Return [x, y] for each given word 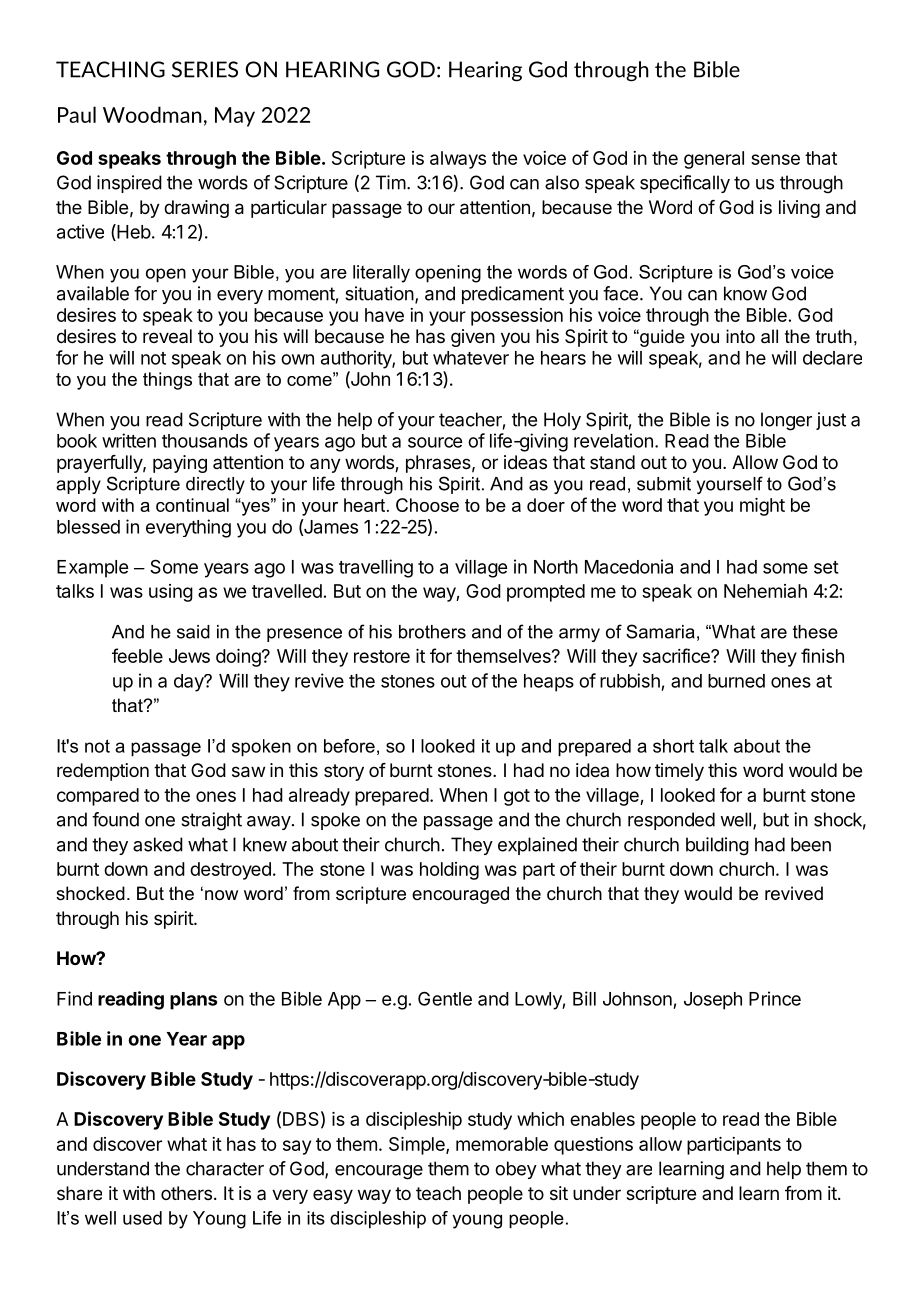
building [717, 846]
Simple [418, 1146]
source [435, 442]
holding [449, 871]
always [458, 160]
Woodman [152, 114]
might [762, 507]
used [142, 1218]
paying [180, 464]
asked [158, 844]
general [714, 160]
